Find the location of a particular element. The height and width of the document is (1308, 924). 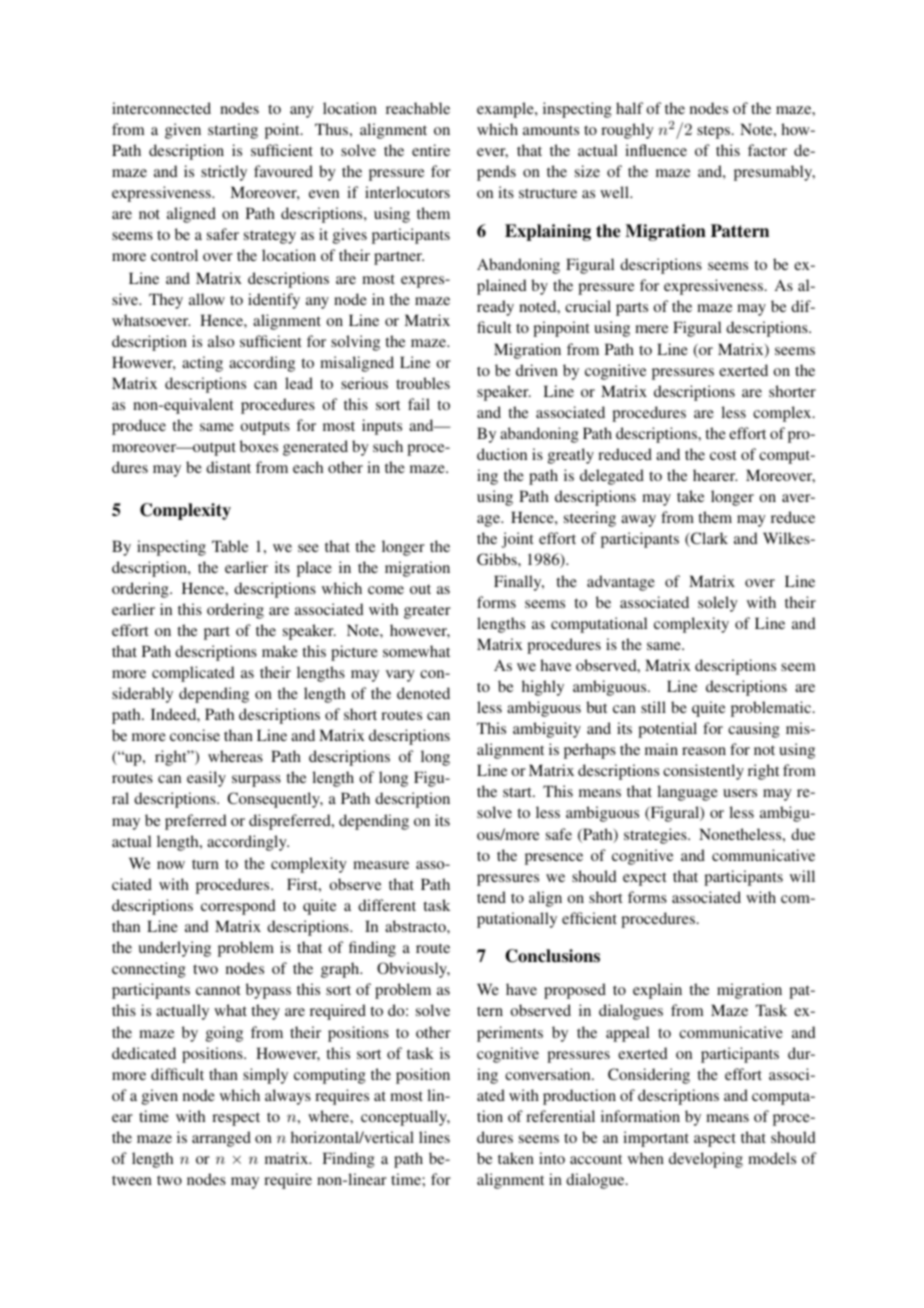

troubles is located at coordinates (423, 383).
